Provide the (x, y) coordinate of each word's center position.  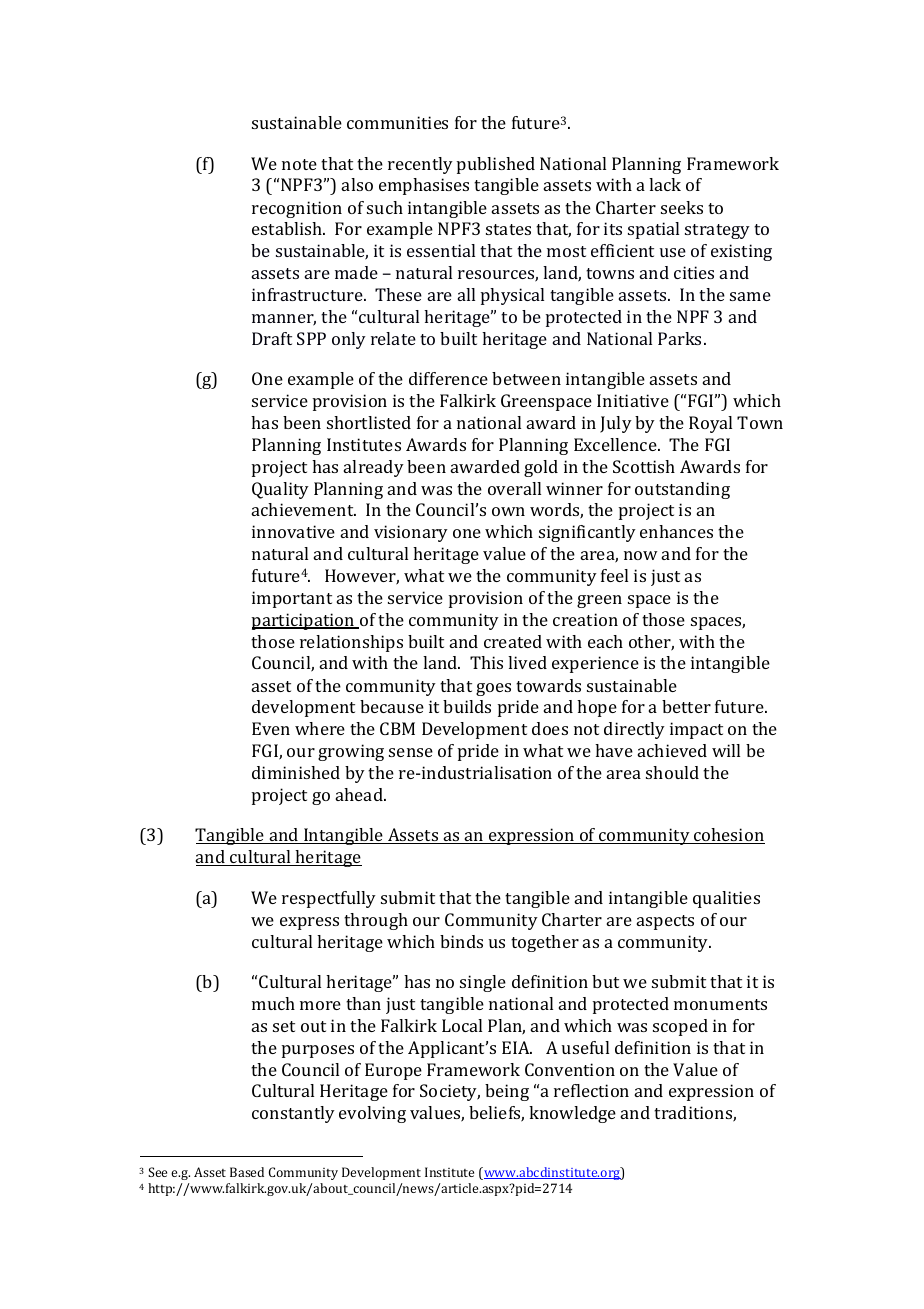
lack (665, 184)
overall (514, 488)
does (550, 728)
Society (450, 1092)
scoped (680, 1027)
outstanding (682, 490)
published (496, 165)
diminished (296, 772)
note (299, 164)
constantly (293, 1114)
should (672, 772)
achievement (304, 509)
